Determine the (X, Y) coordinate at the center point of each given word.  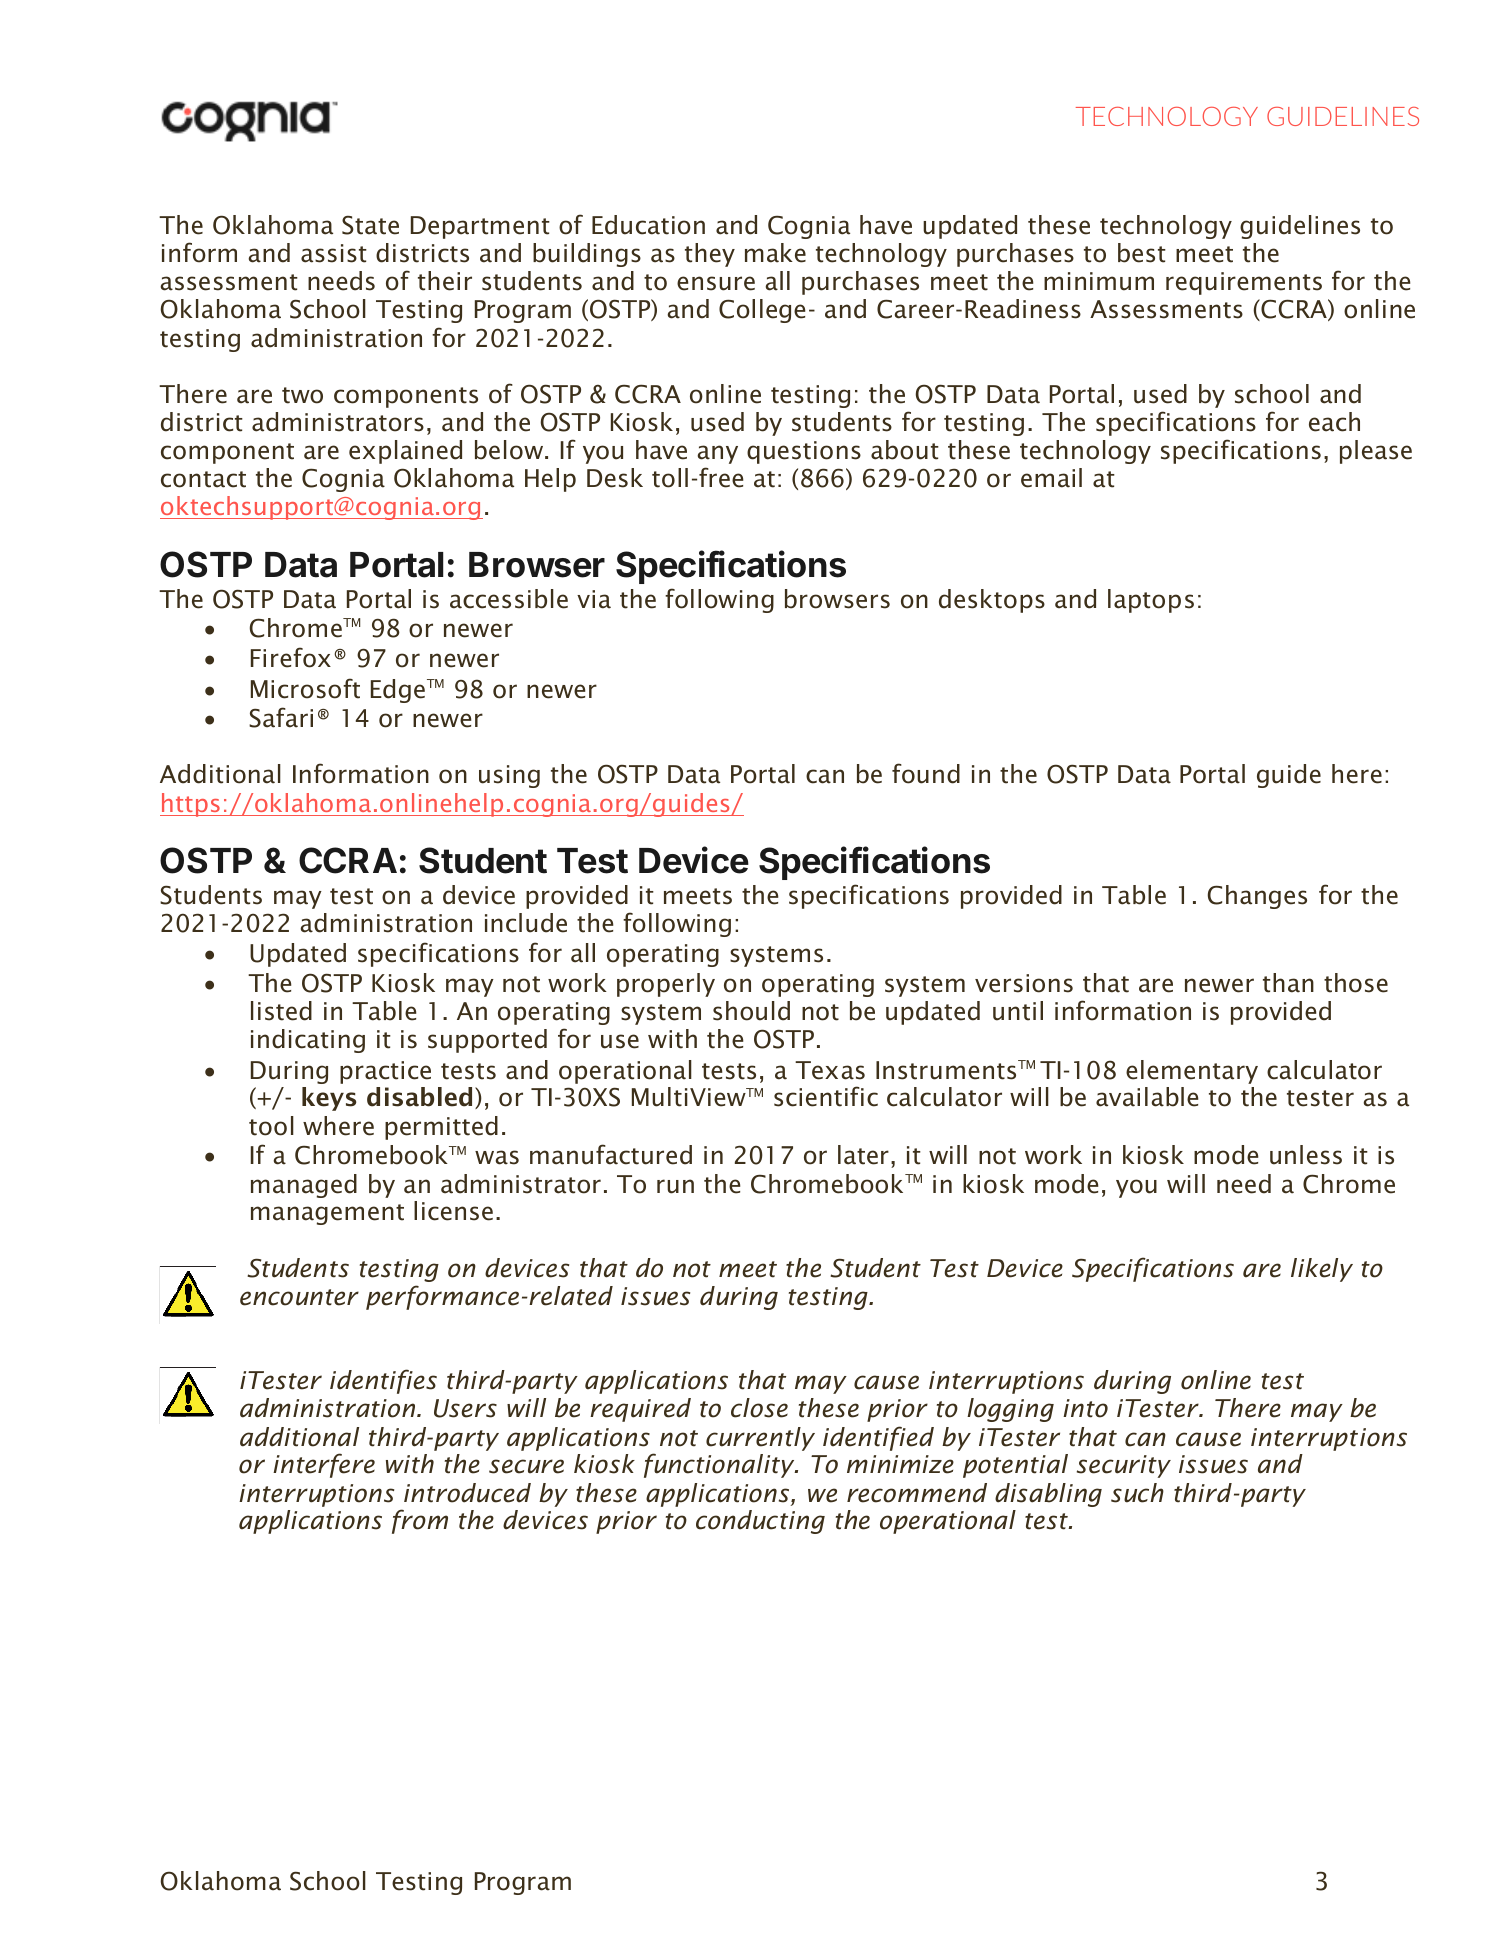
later (863, 1155)
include (526, 923)
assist (334, 253)
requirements (1244, 283)
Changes (1257, 897)
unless (1306, 1155)
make (775, 253)
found (926, 773)
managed (304, 1186)
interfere (324, 1465)
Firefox (291, 657)
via (594, 599)
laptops (1151, 601)
